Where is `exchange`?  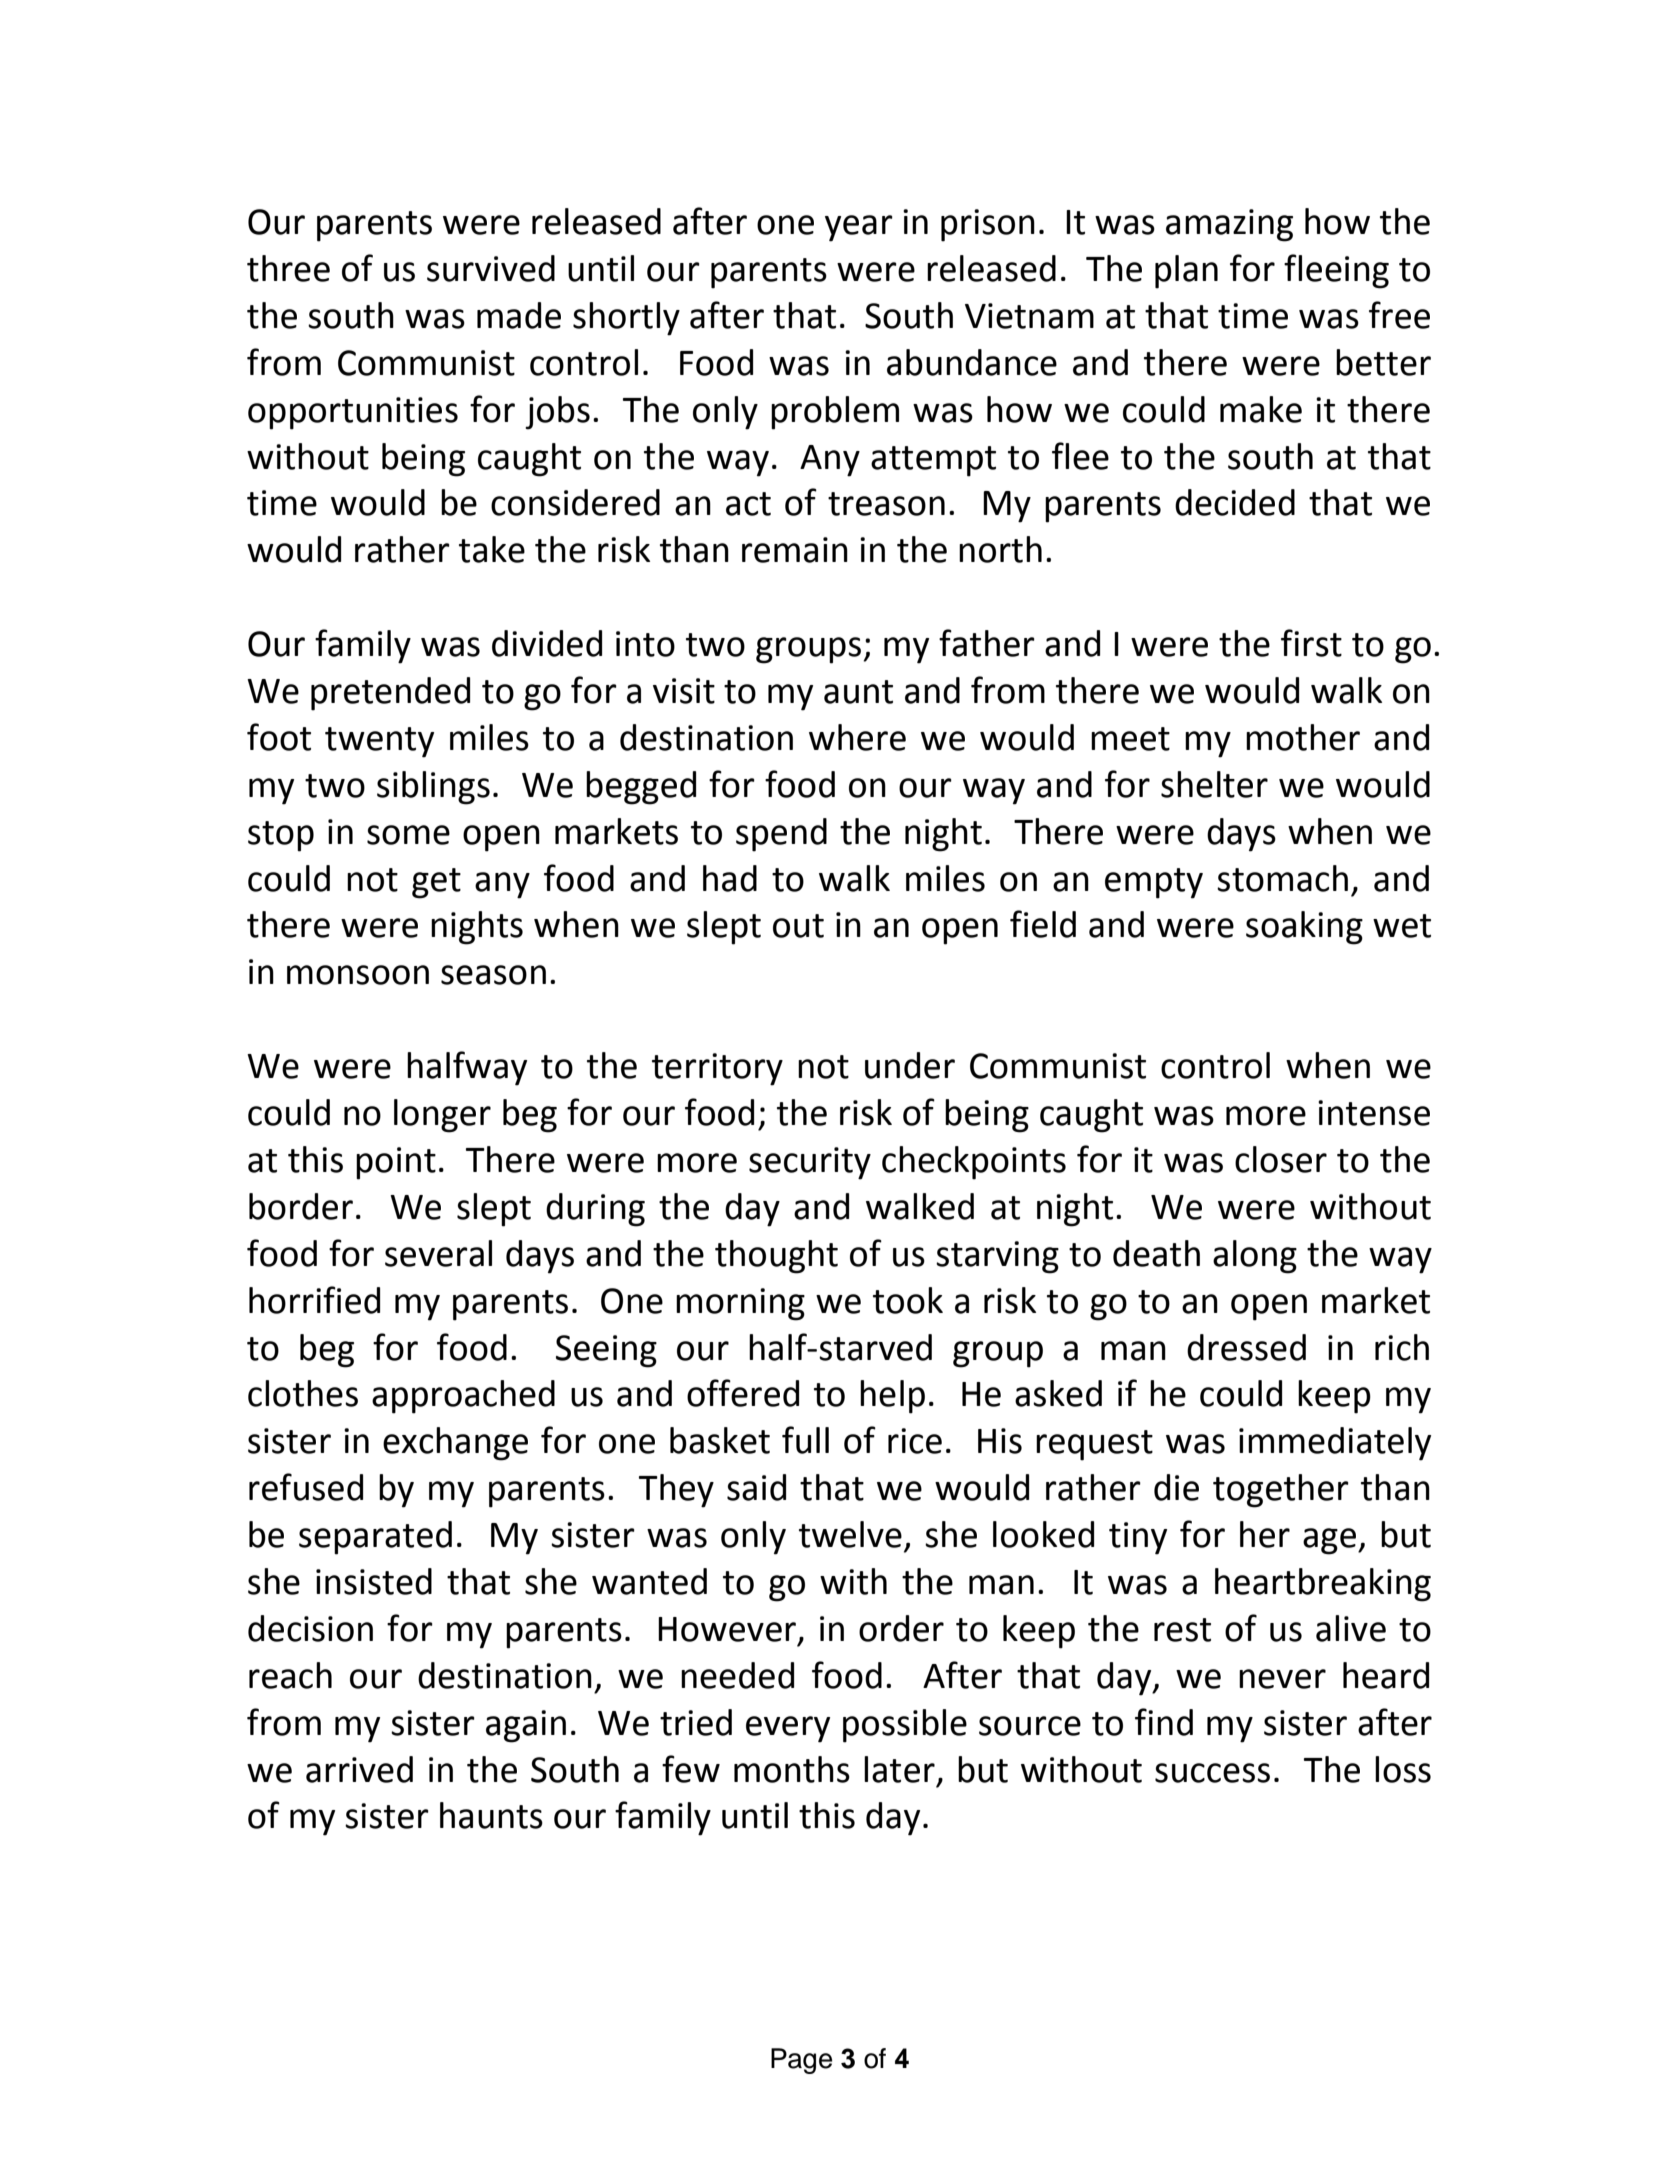
exchange is located at coordinates (455, 1444).
